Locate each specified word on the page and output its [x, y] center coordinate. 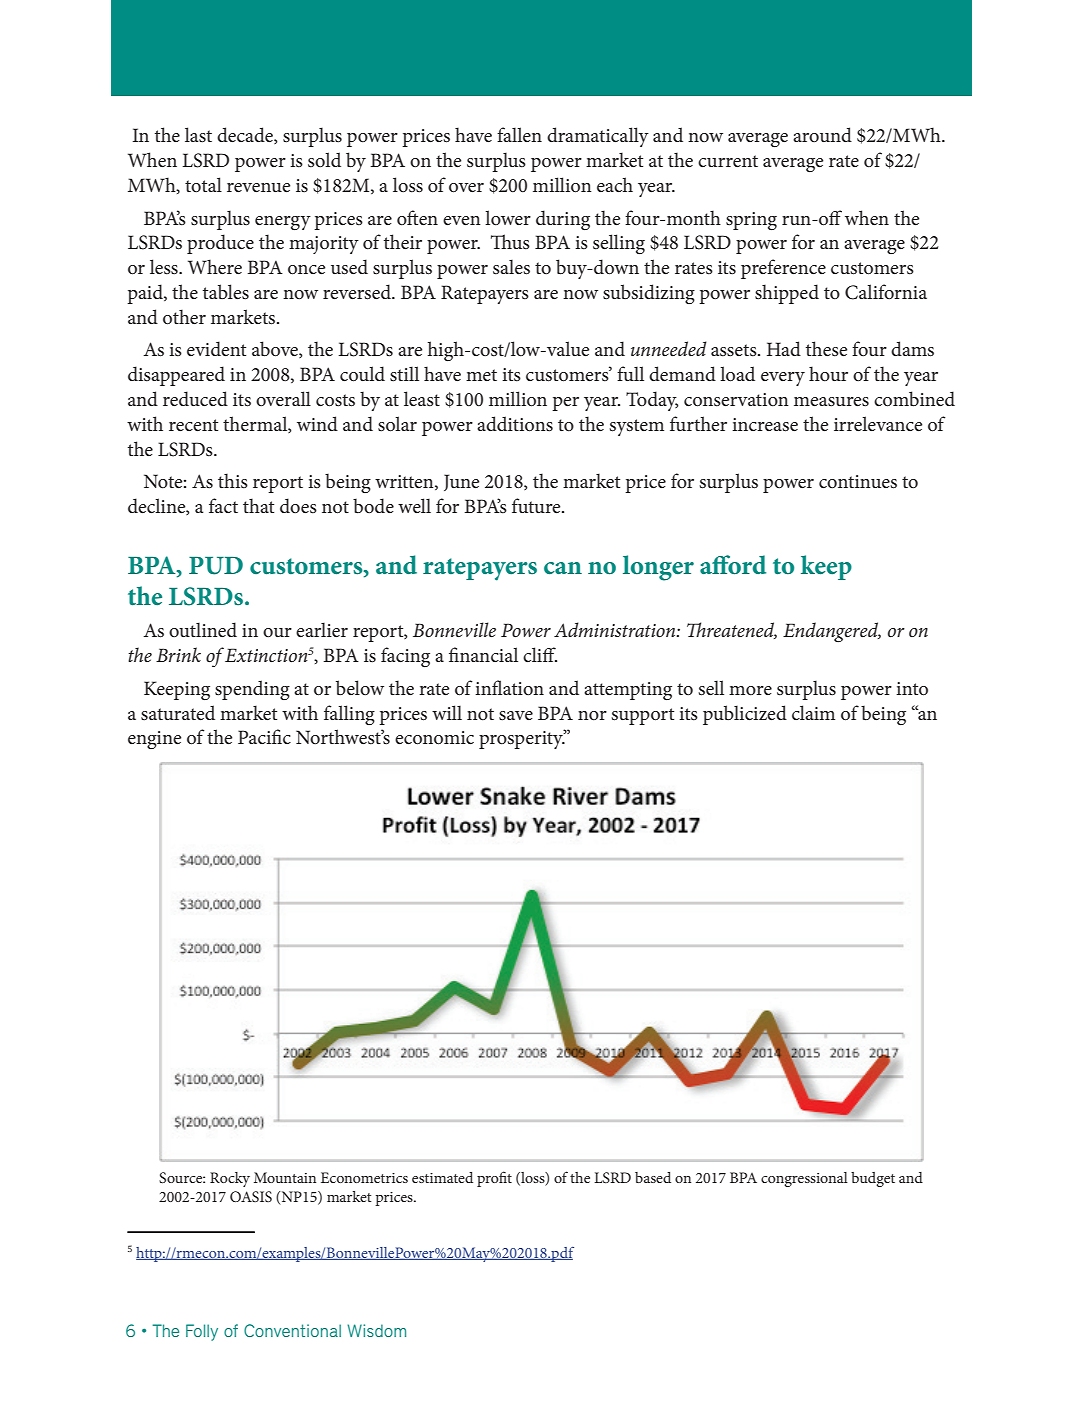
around [822, 134]
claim [813, 712]
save [516, 716]
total [203, 184]
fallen [519, 134]
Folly [202, 1332]
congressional [804, 1179]
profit [494, 1179]
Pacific [264, 736]
